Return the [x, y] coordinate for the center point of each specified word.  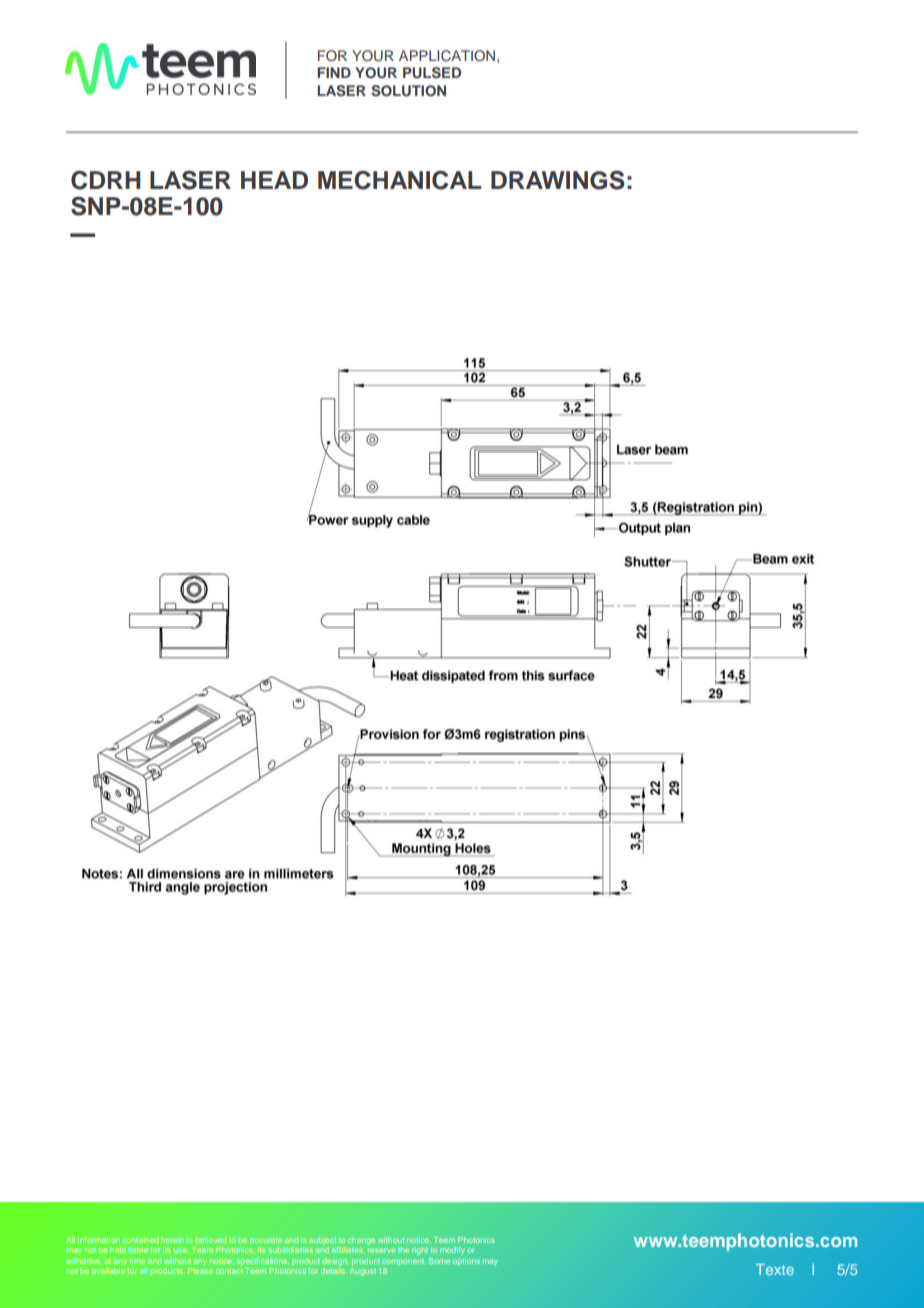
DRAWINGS [558, 180]
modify [452, 1251]
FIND [334, 72]
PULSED [432, 73]
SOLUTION [408, 91]
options [466, 1262]
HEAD [274, 180]
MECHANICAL [399, 180]
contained [140, 1240]
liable [138, 1250]
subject [322, 1241]
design [335, 1262]
